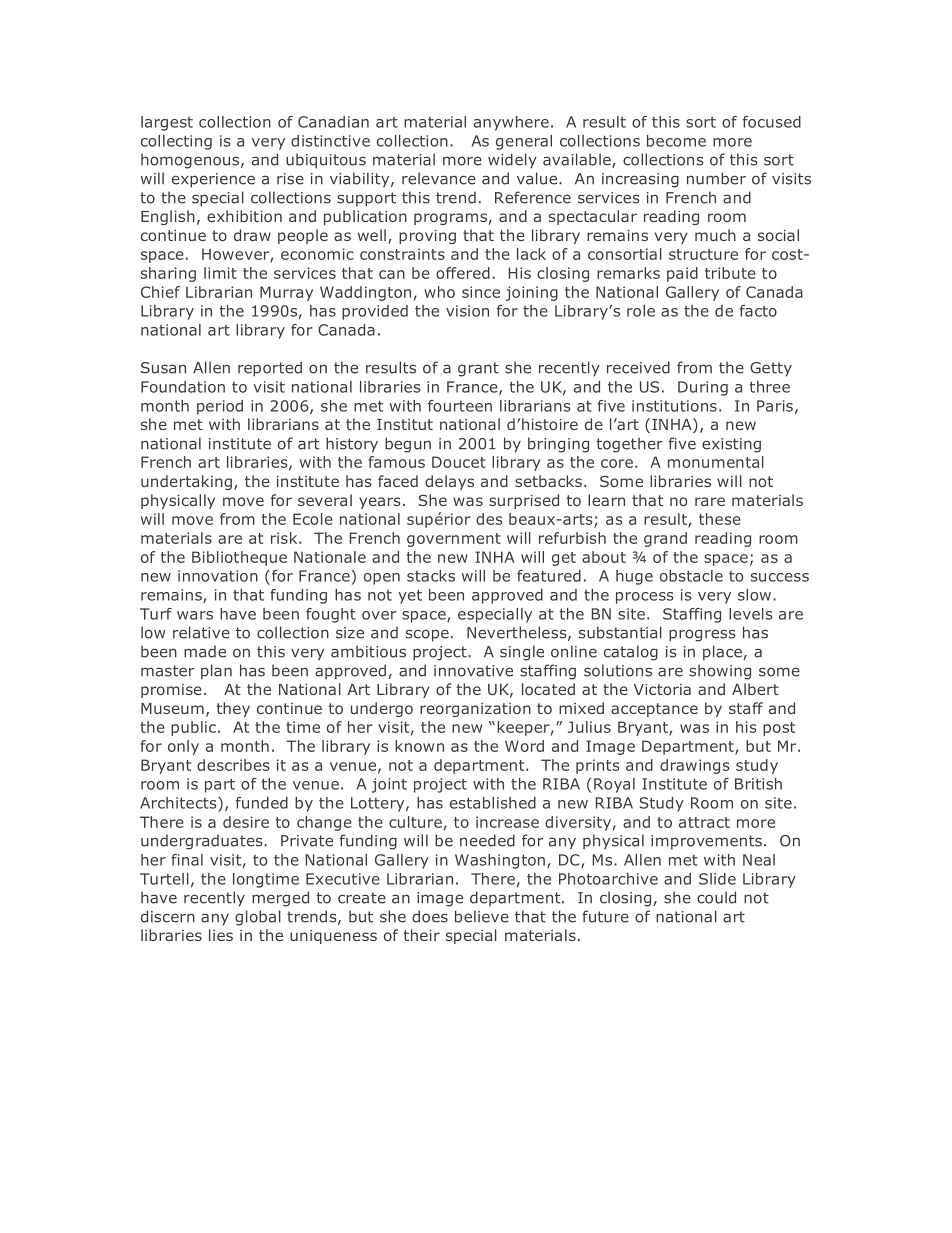 This image has height=1233, width=952. Describe the element at coordinates (258, 918) in the image. I see `global` at that location.
